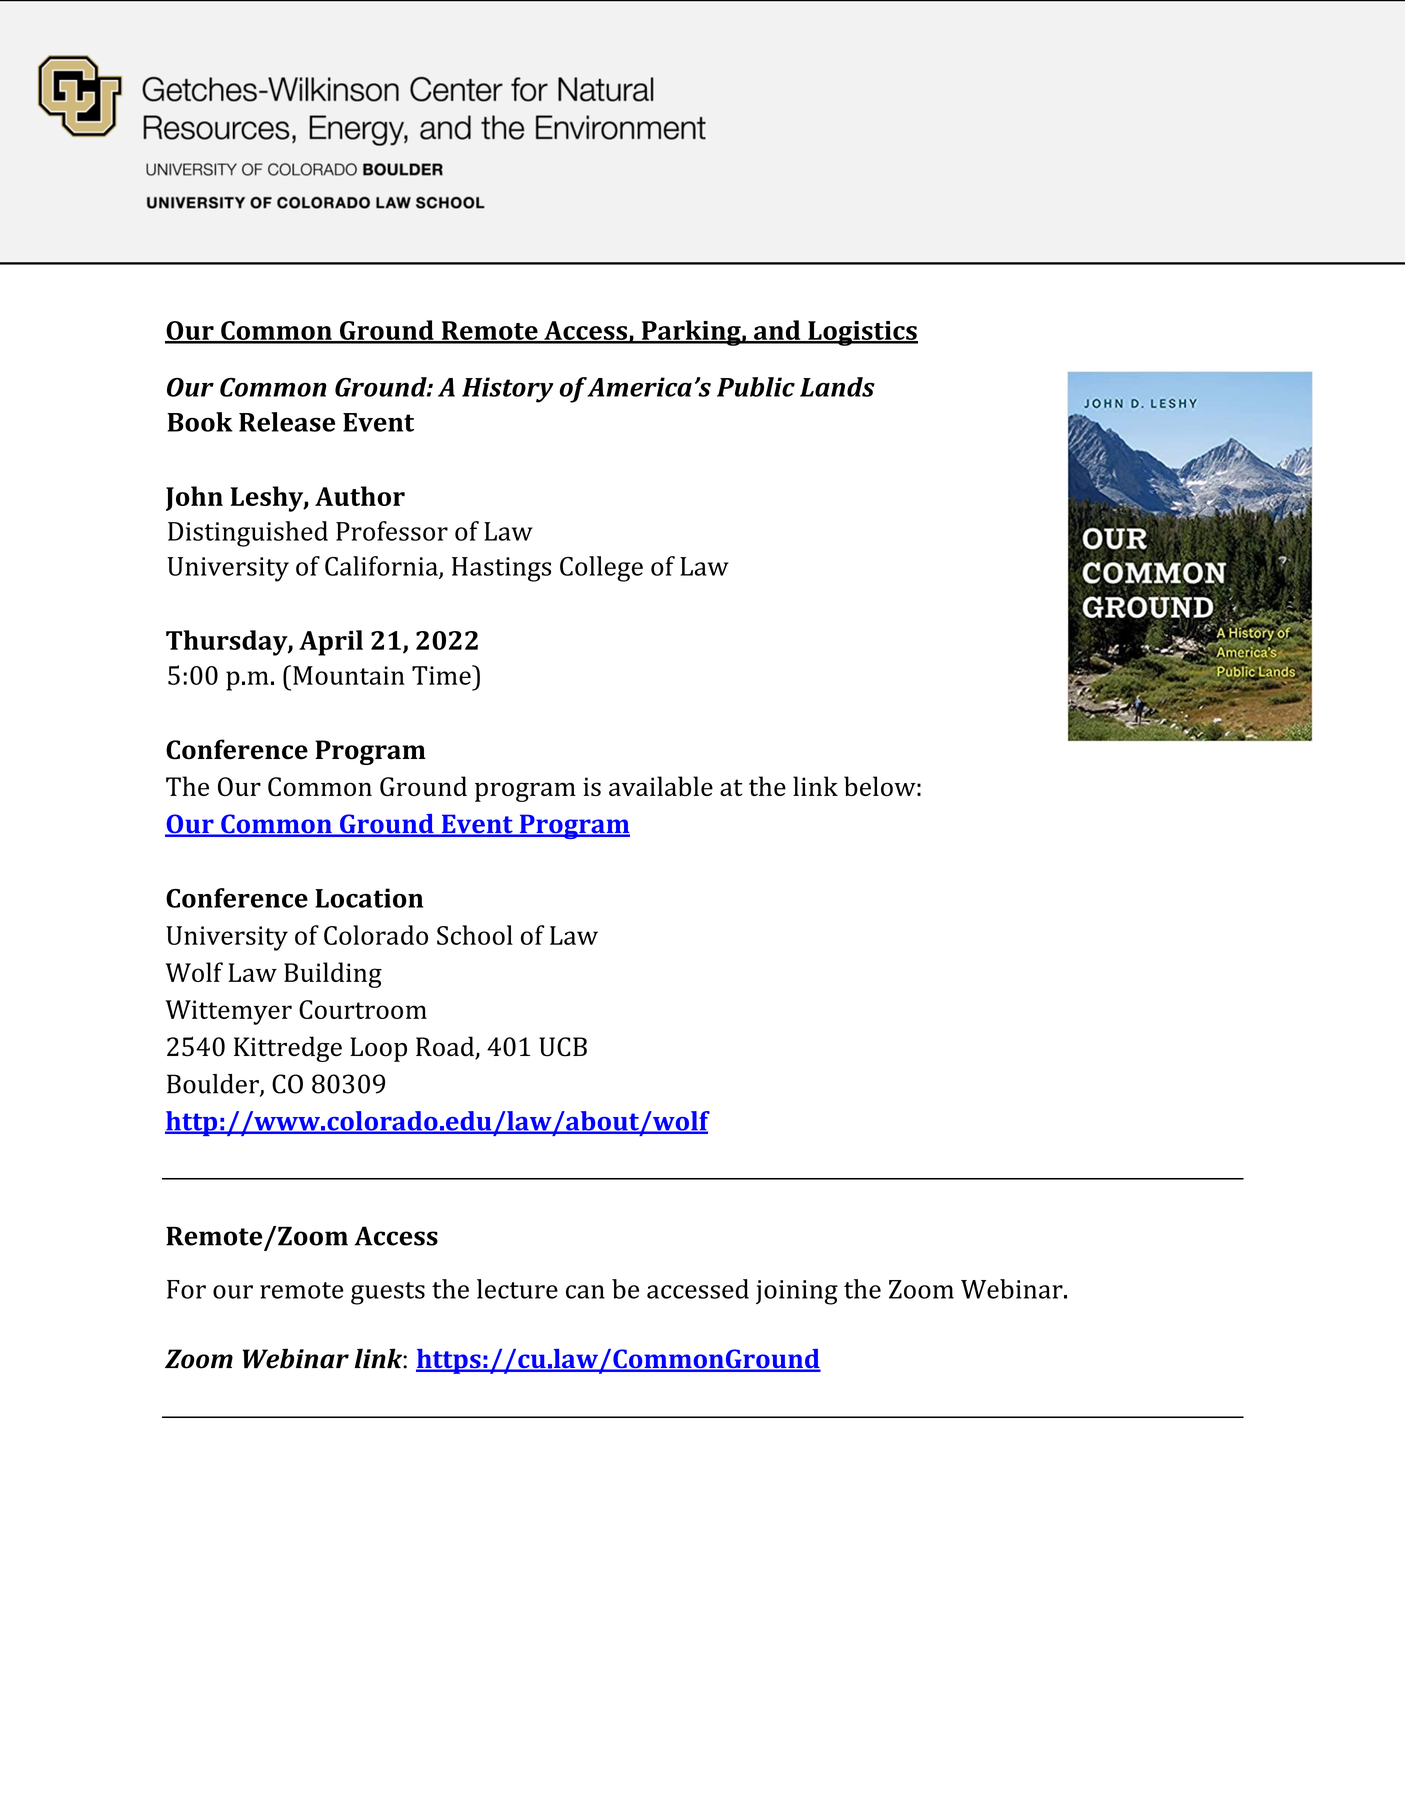  Describe the element at coordinates (563, 1047) in the screenshot. I see `UCB` at that location.
